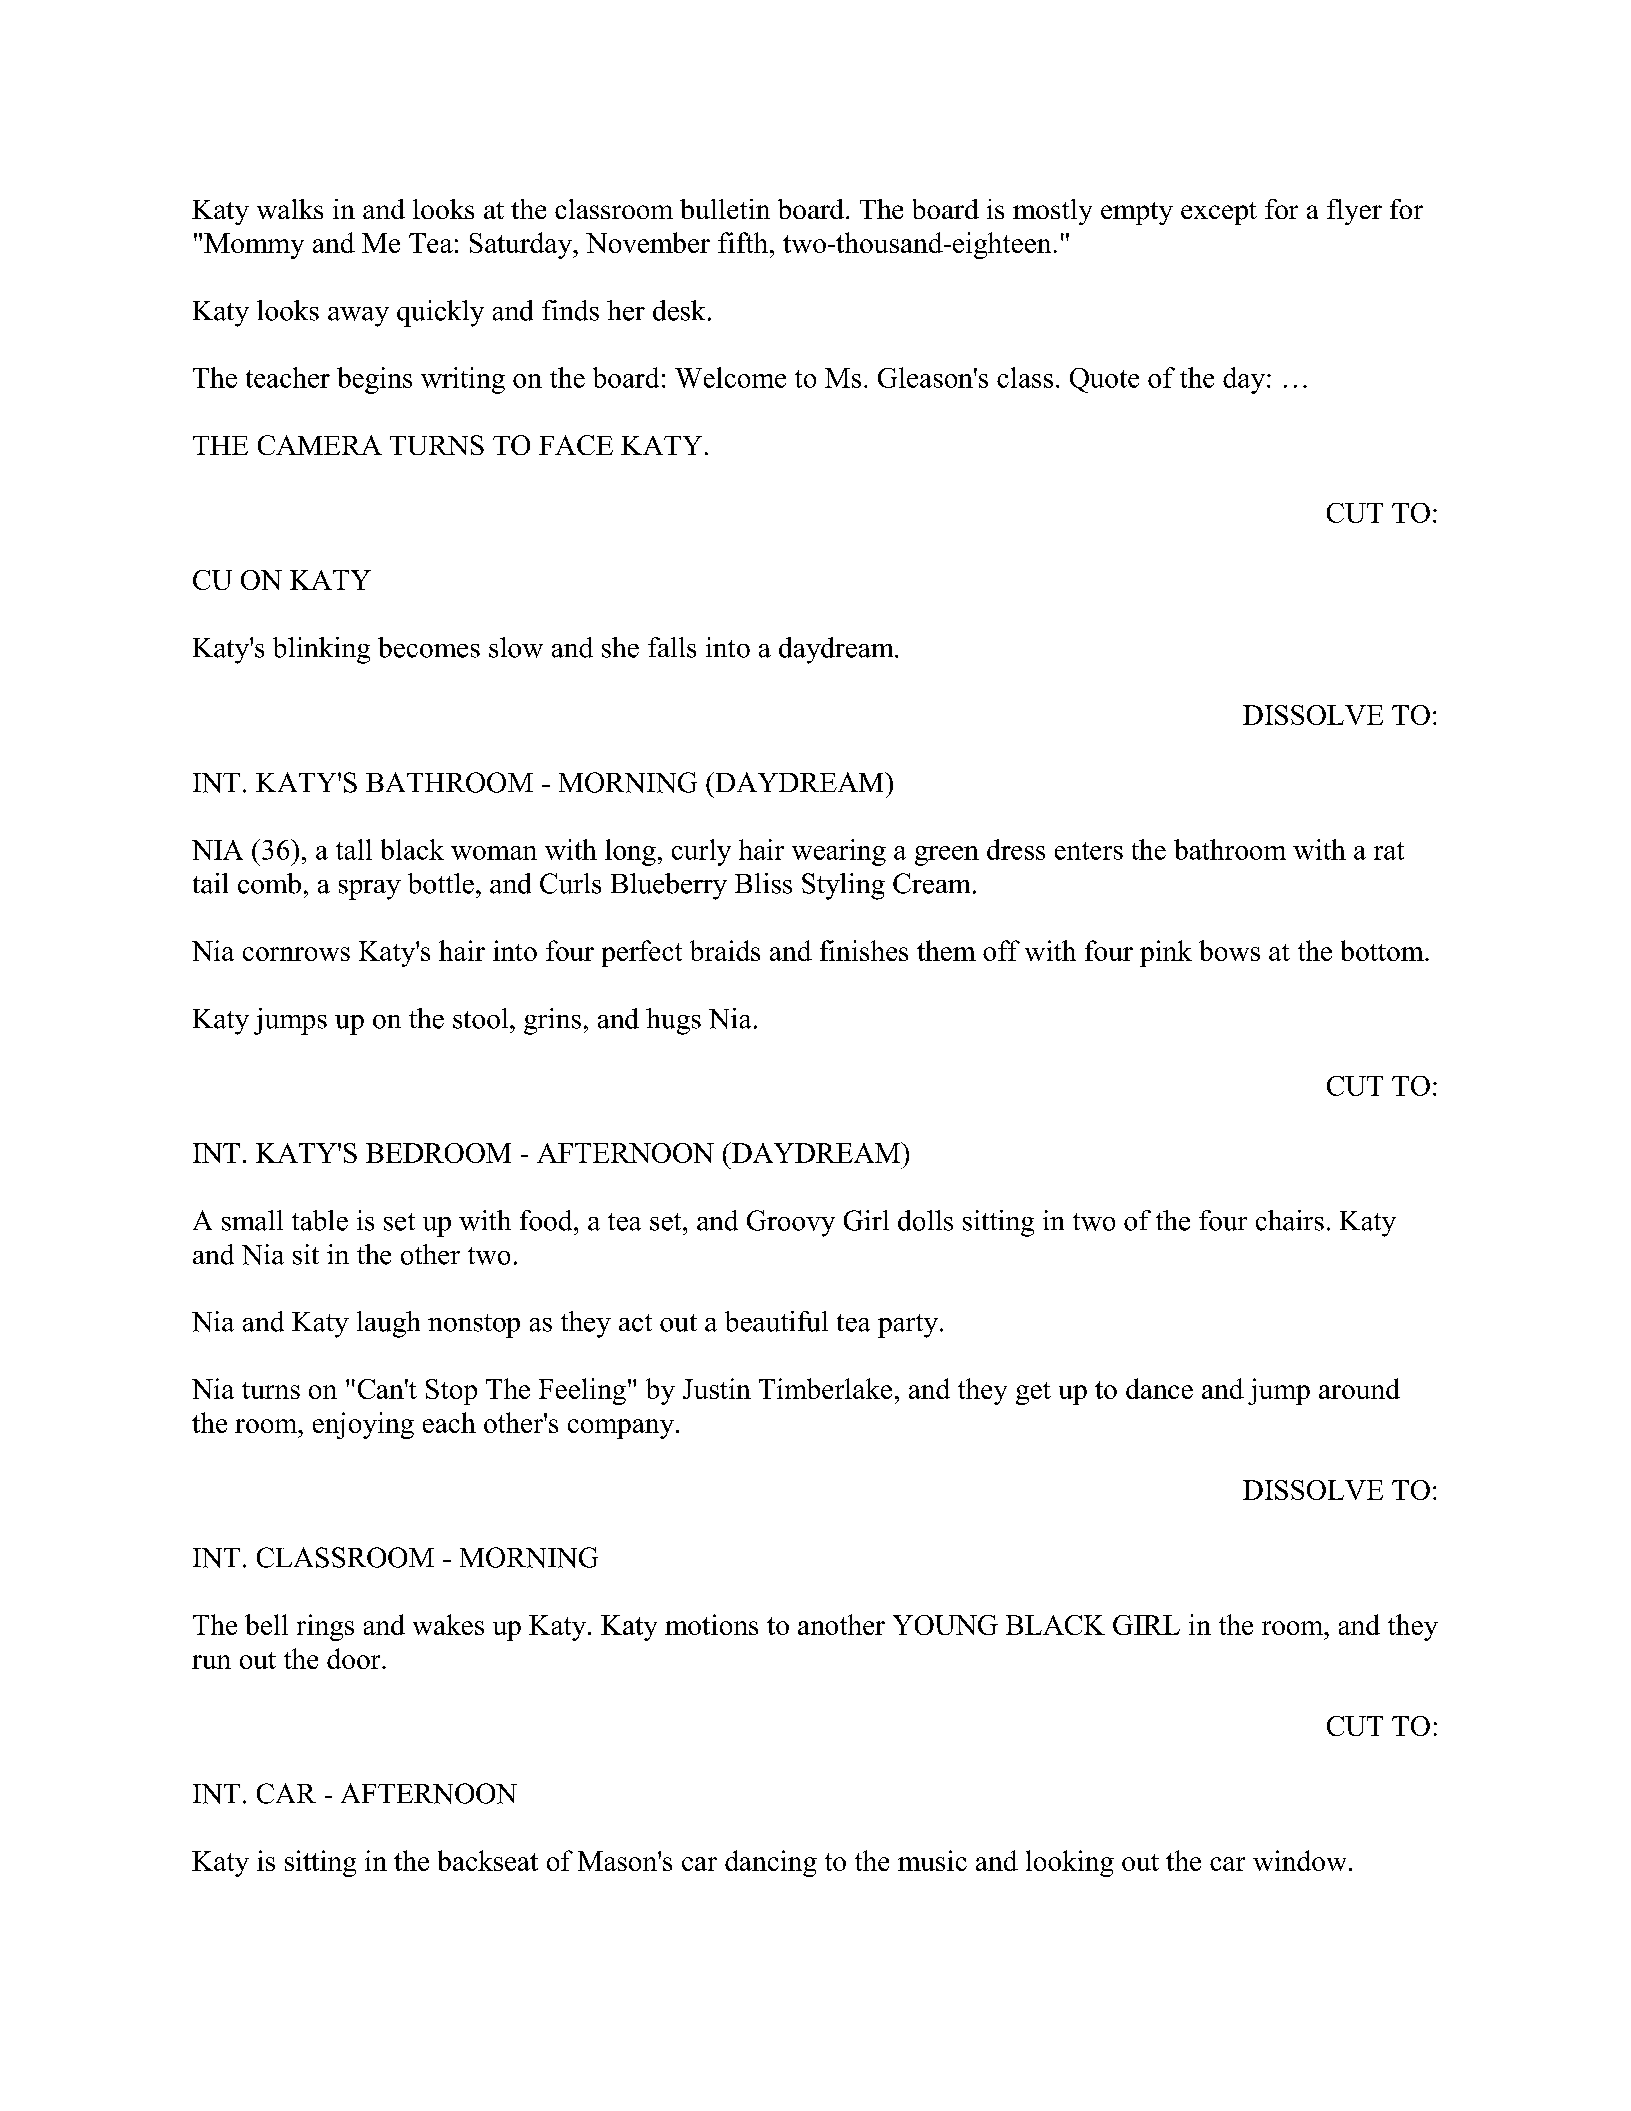 Image resolution: width=1631 pixels, height=2111 pixels. I want to click on away, so click(358, 317).
